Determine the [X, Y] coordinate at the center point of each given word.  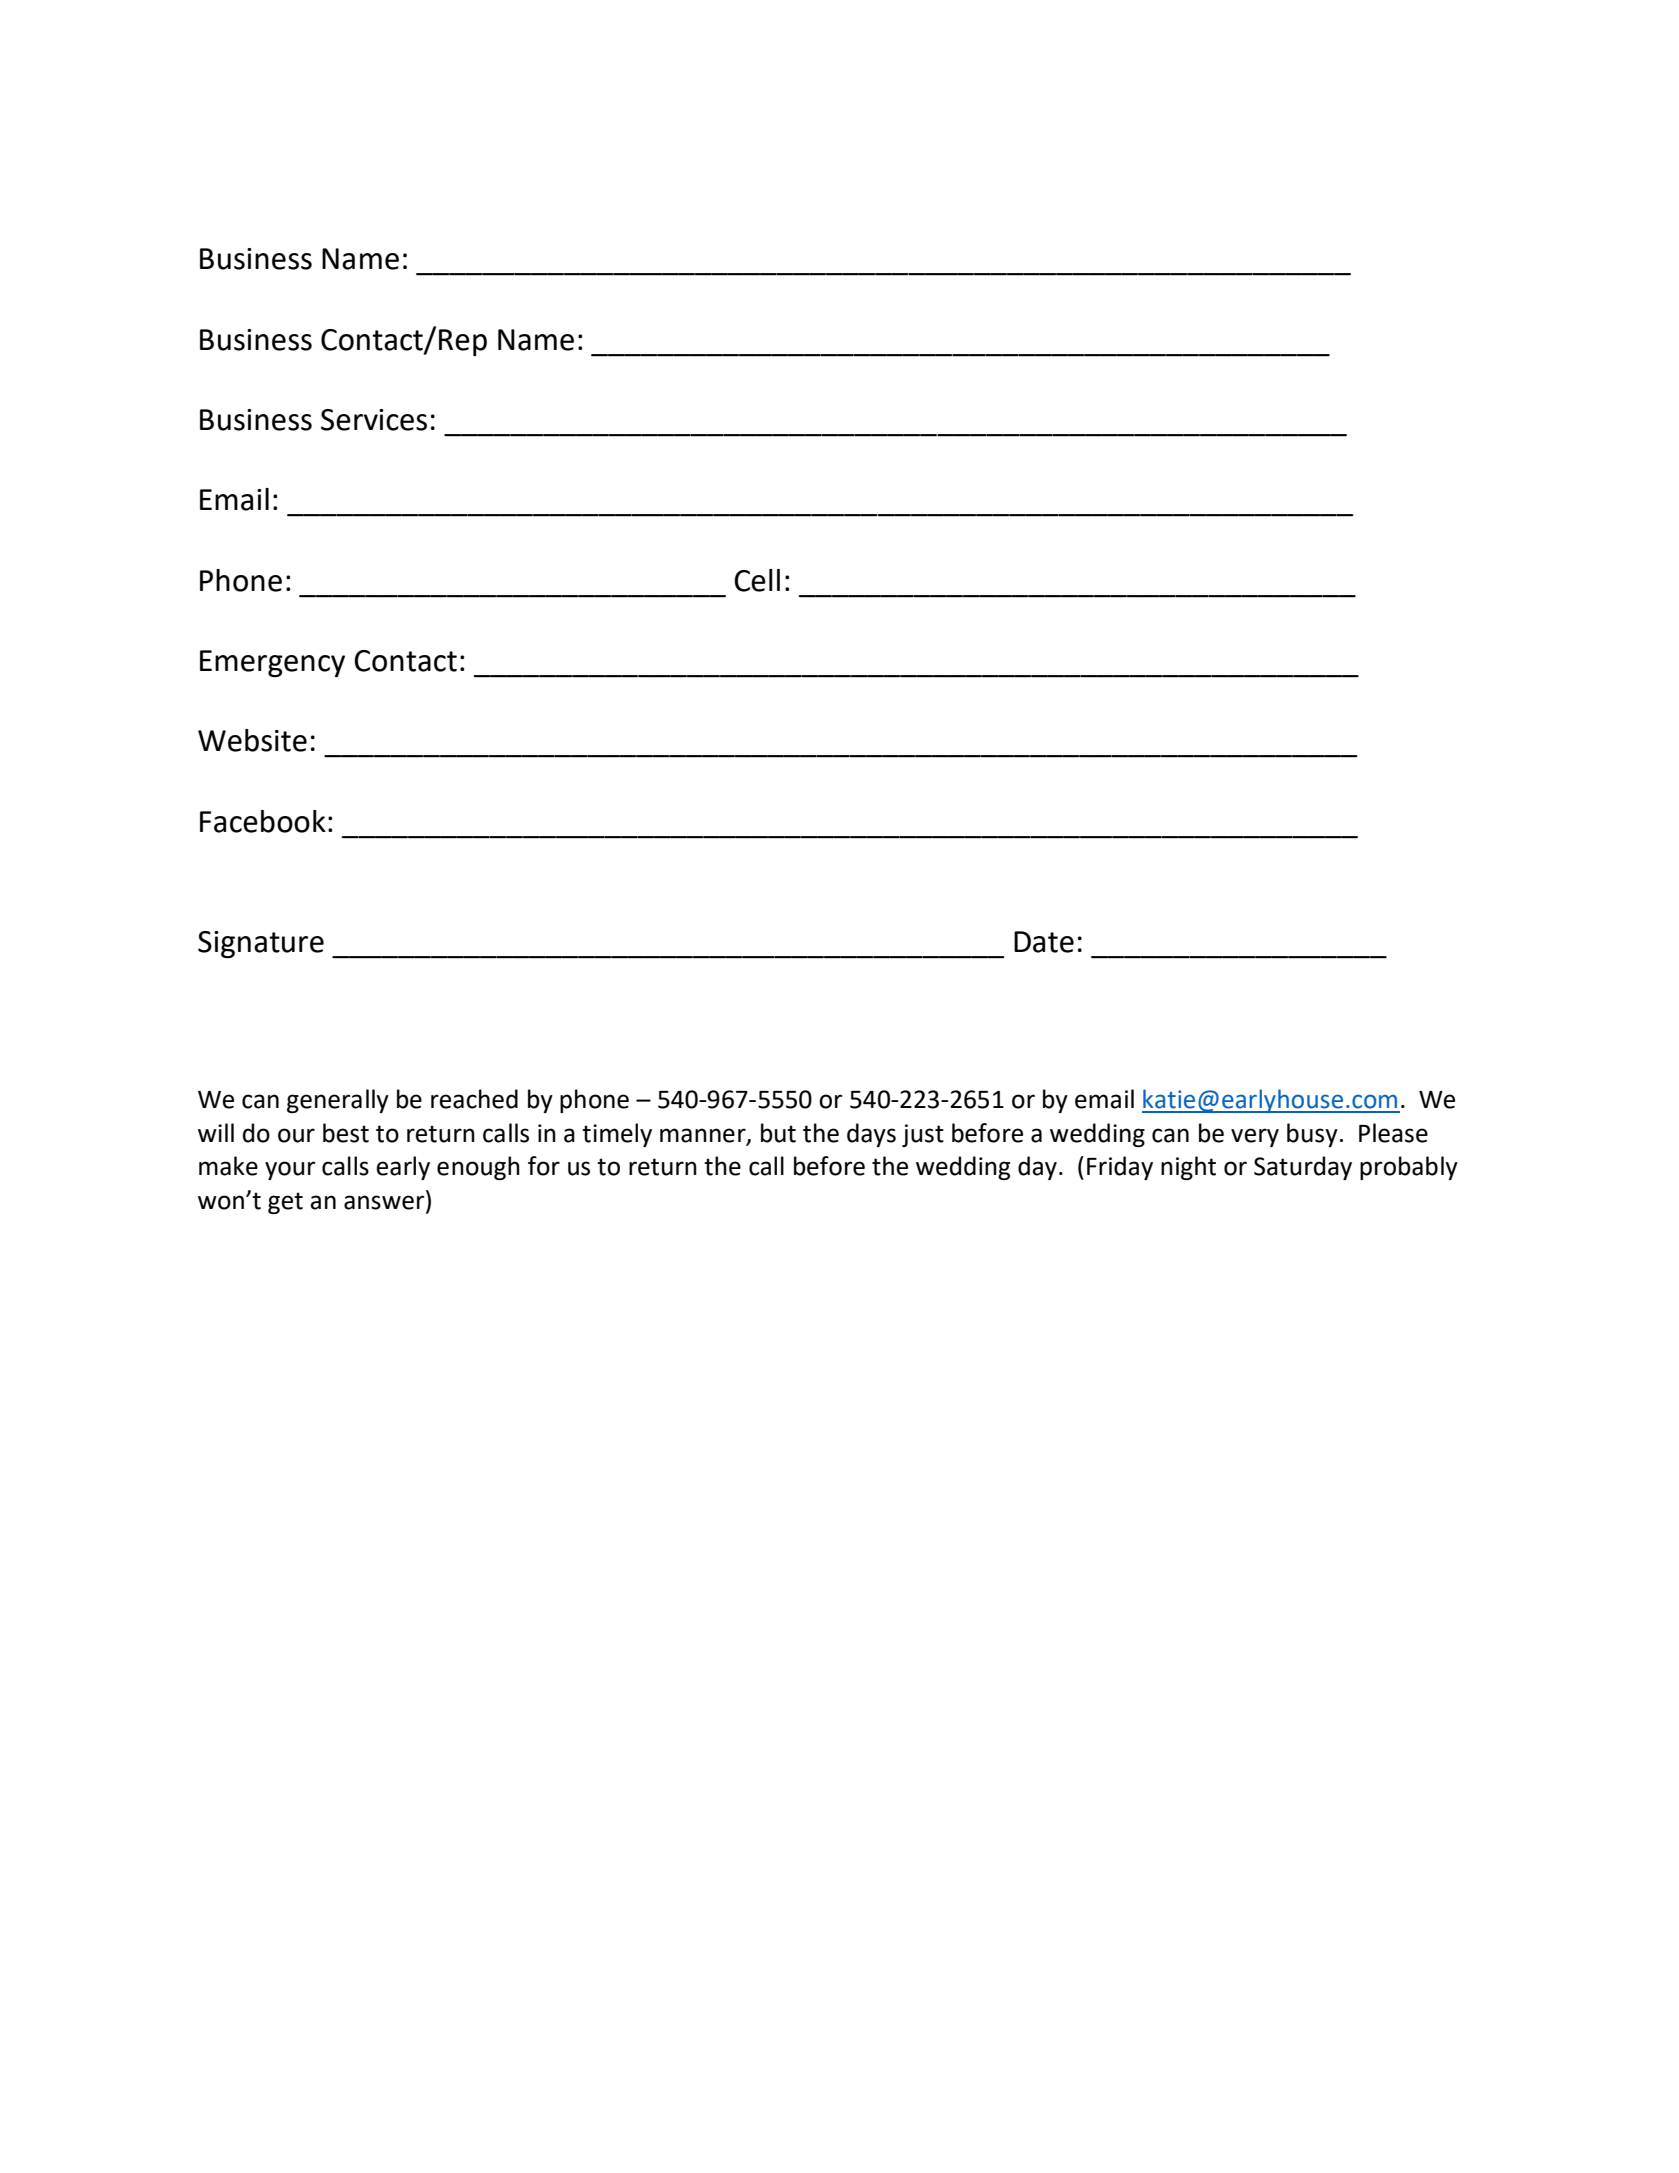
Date [1044, 942]
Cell [757, 580]
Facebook [263, 821]
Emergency [272, 663]
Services [374, 420]
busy [1312, 1135]
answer [384, 1202]
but [778, 1133]
